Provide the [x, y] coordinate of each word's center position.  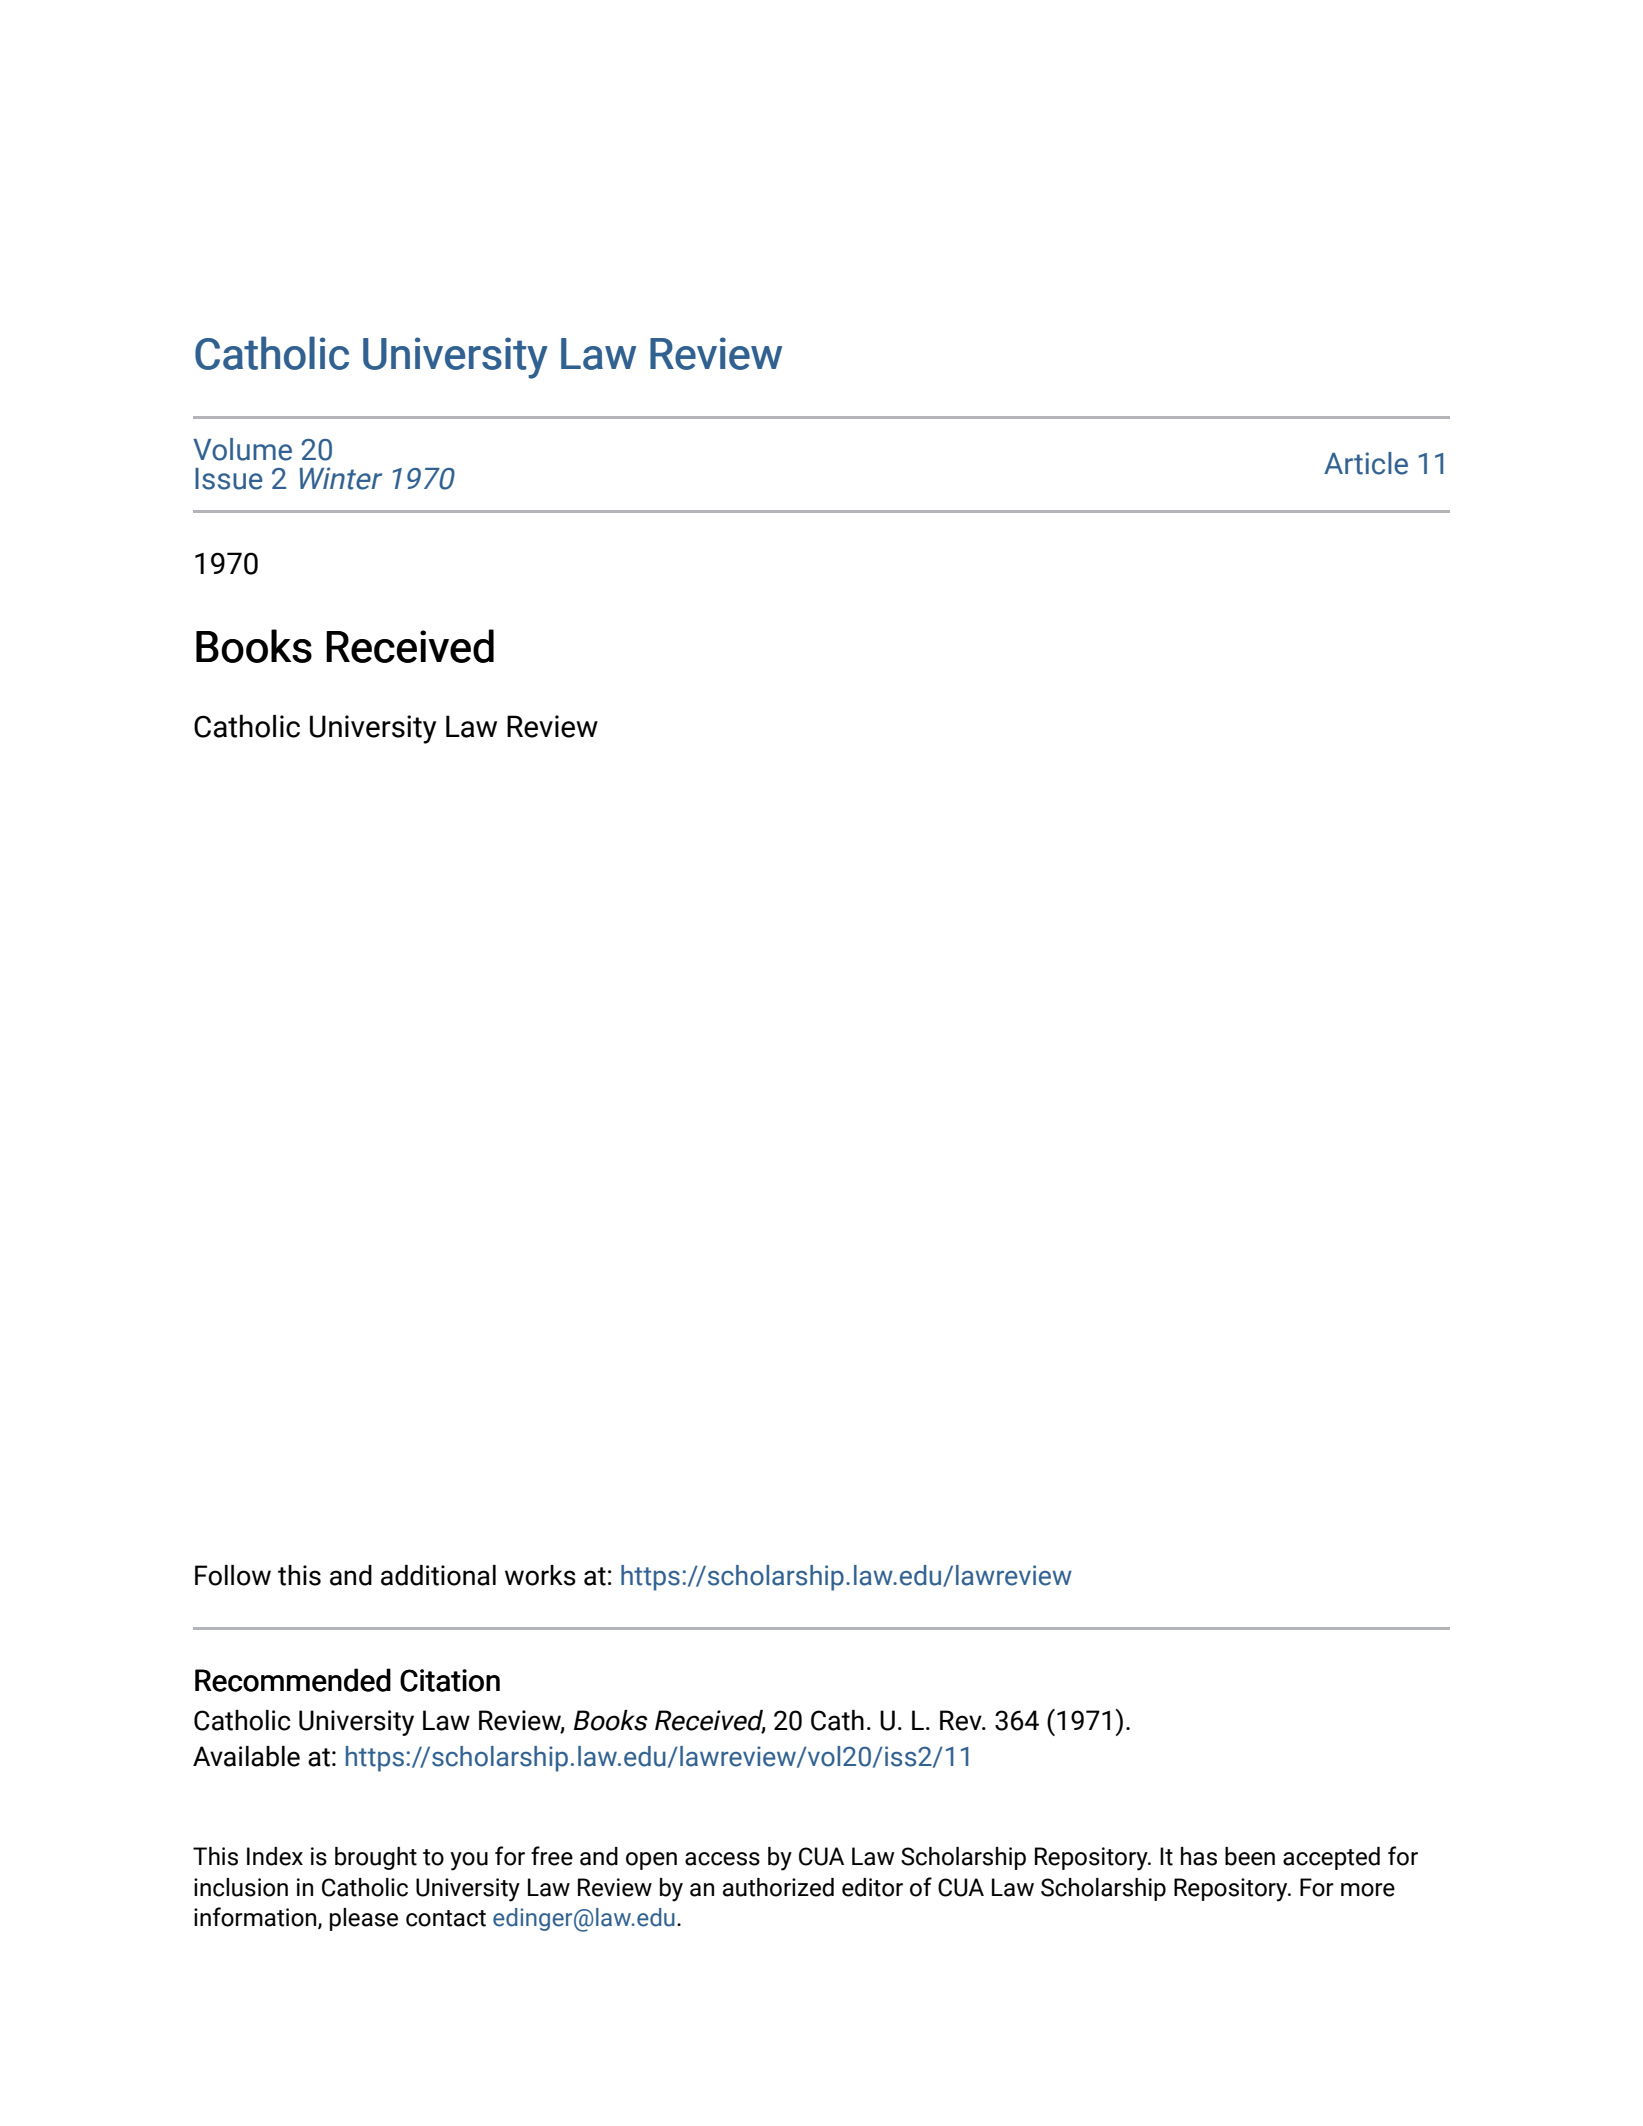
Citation [450, 1680]
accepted [1331, 1858]
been [1250, 1856]
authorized [778, 1887]
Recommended [293, 1680]
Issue [229, 479]
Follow [233, 1575]
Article [1366, 463]
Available [246, 1756]
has [1199, 1856]
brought [376, 1858]
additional [438, 1575]
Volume [242, 449]
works [540, 1575]
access [722, 1859]
